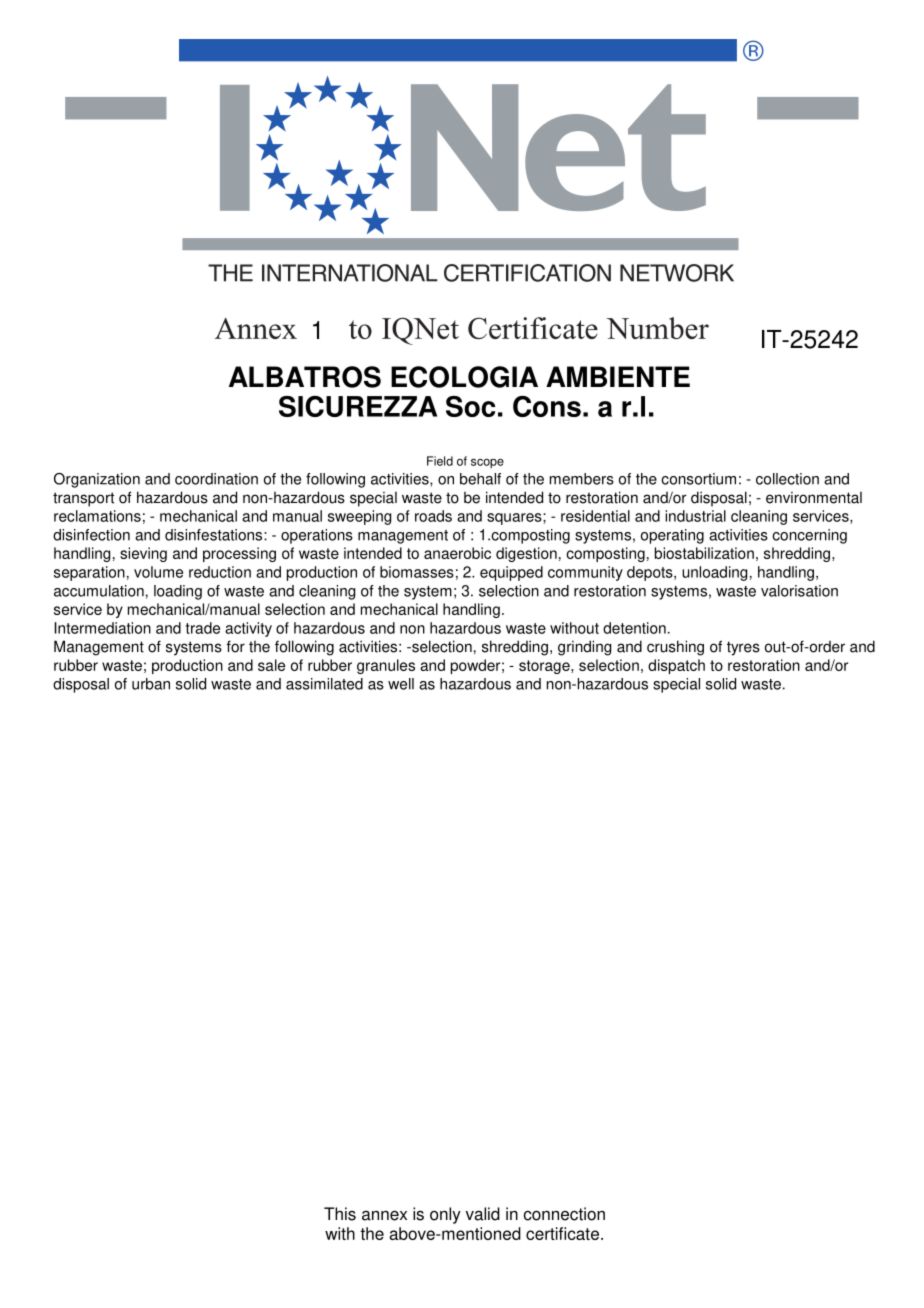 The height and width of the screenshot is (1308, 924). Describe the element at coordinates (158, 572) in the screenshot. I see `volume` at that location.
